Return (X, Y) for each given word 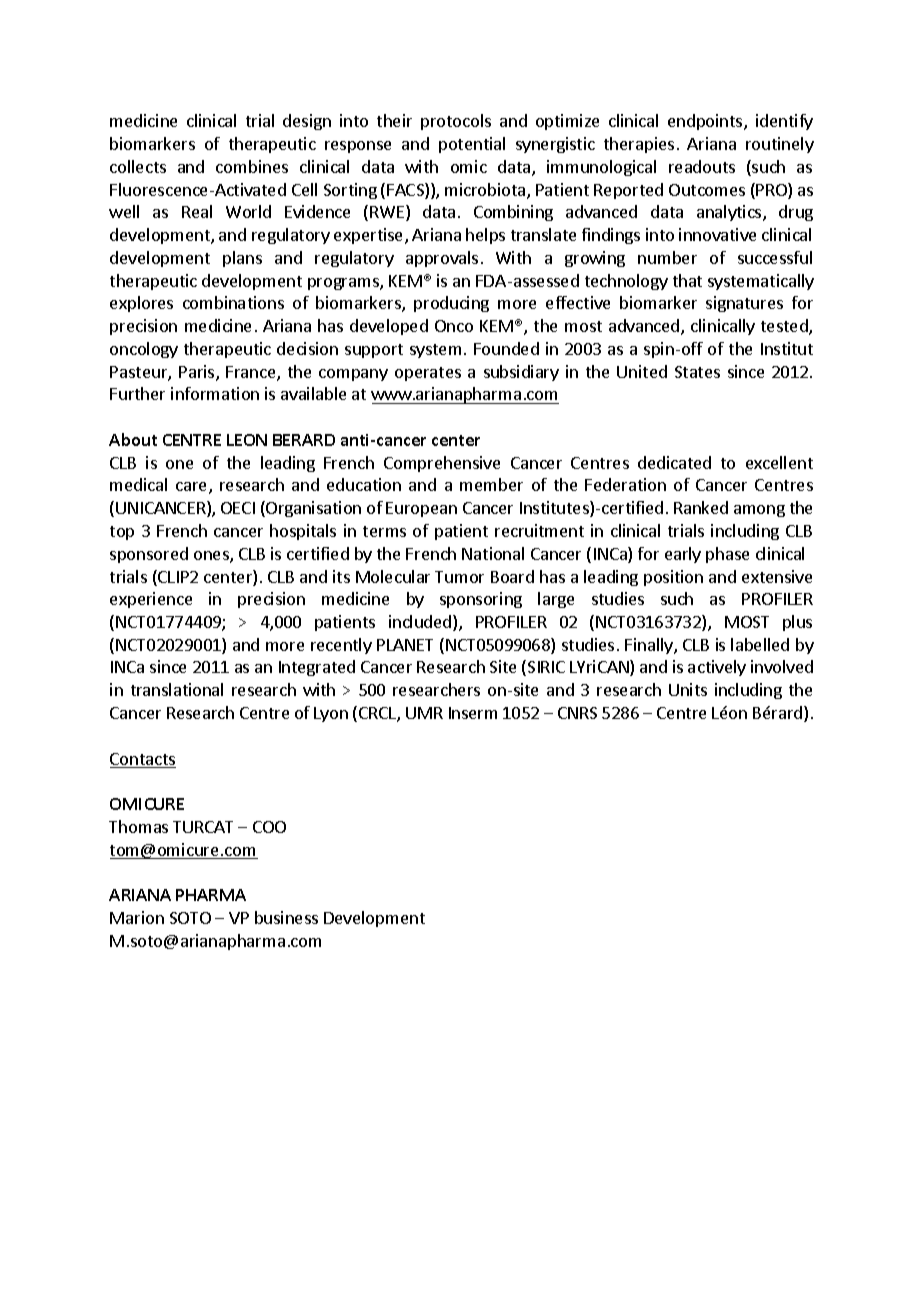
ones (212, 557)
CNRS (577, 713)
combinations (233, 302)
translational (177, 689)
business (286, 917)
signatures (744, 304)
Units (688, 689)
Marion (137, 917)
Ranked (701, 507)
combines (252, 166)
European (421, 509)
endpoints (706, 122)
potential (472, 145)
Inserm (473, 713)
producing (451, 304)
